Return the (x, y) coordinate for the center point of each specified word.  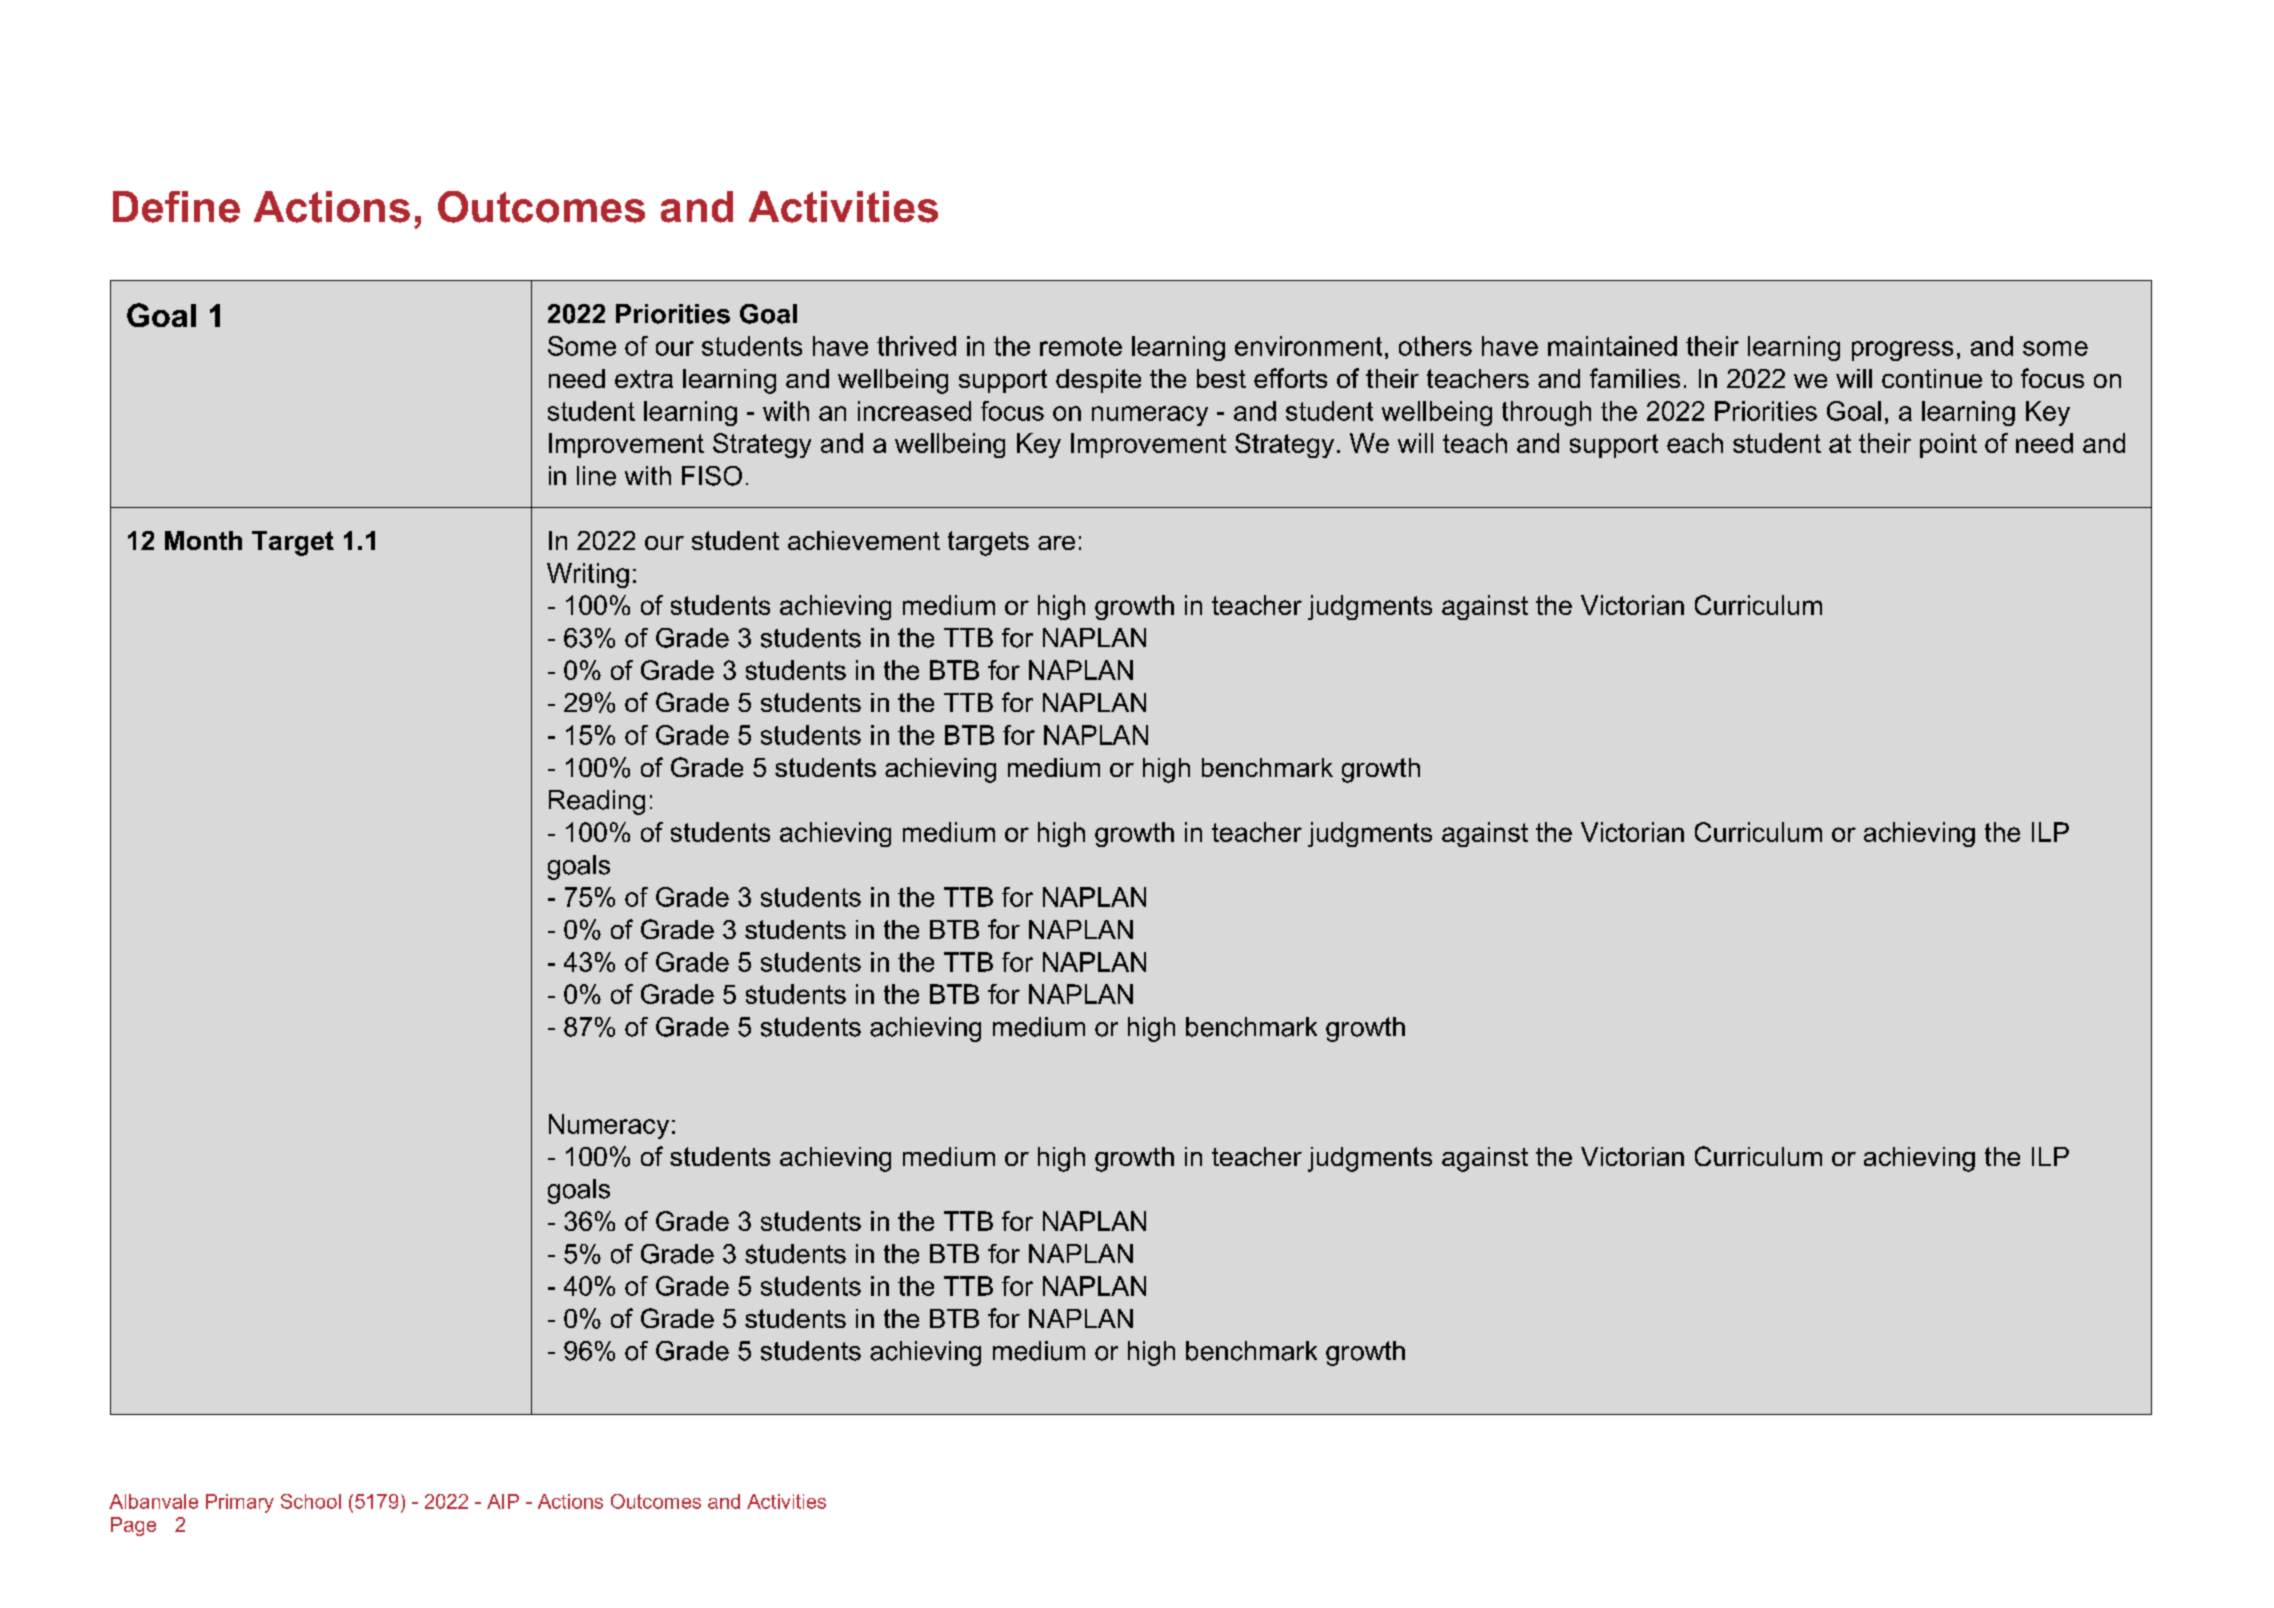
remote (1081, 346)
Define (176, 207)
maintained (1612, 346)
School (311, 1501)
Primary (240, 1503)
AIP (503, 1501)
